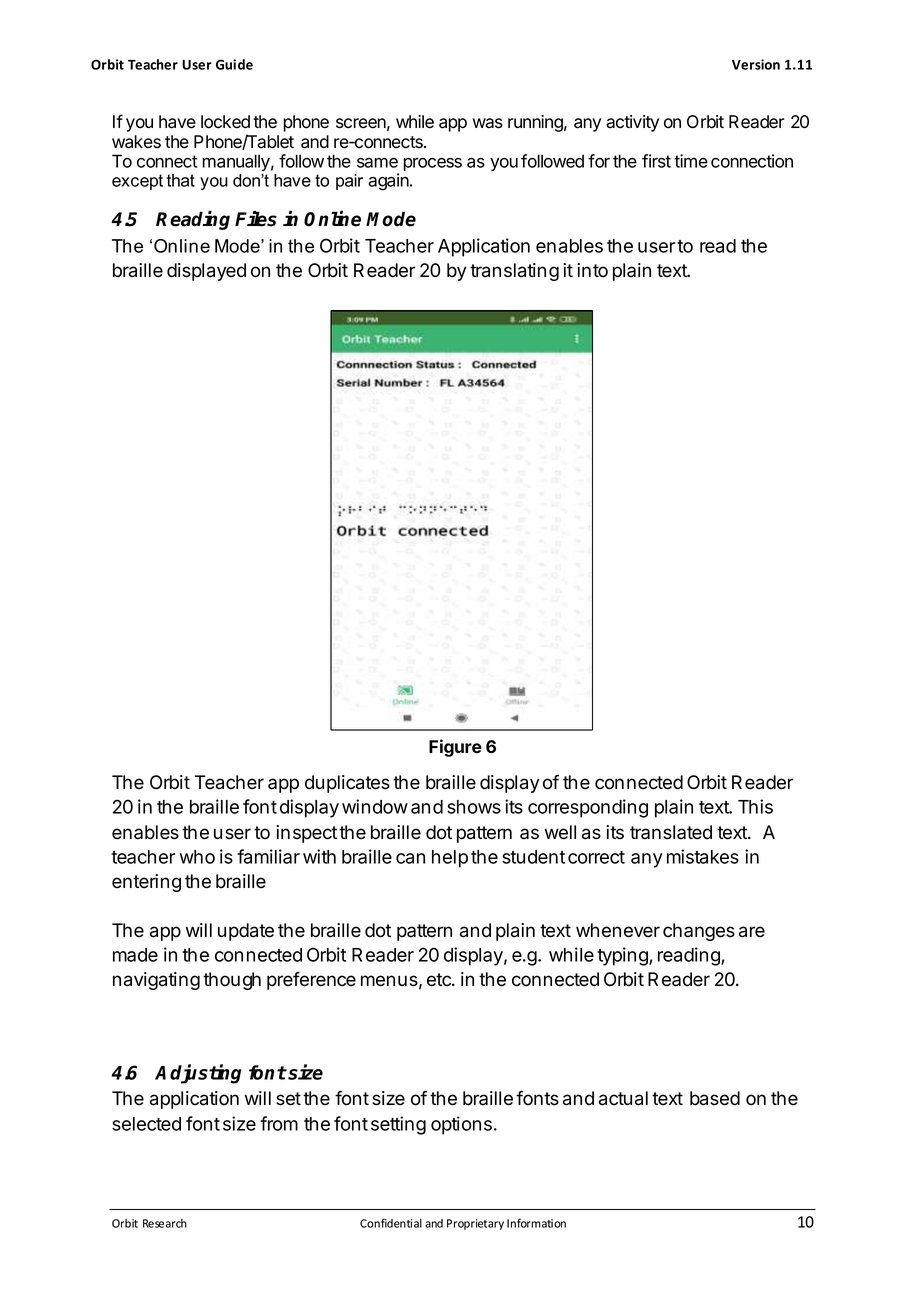 This screenshot has width=924, height=1308. Describe the element at coordinates (347, 784) in the screenshot. I see `duplicates` at that location.
